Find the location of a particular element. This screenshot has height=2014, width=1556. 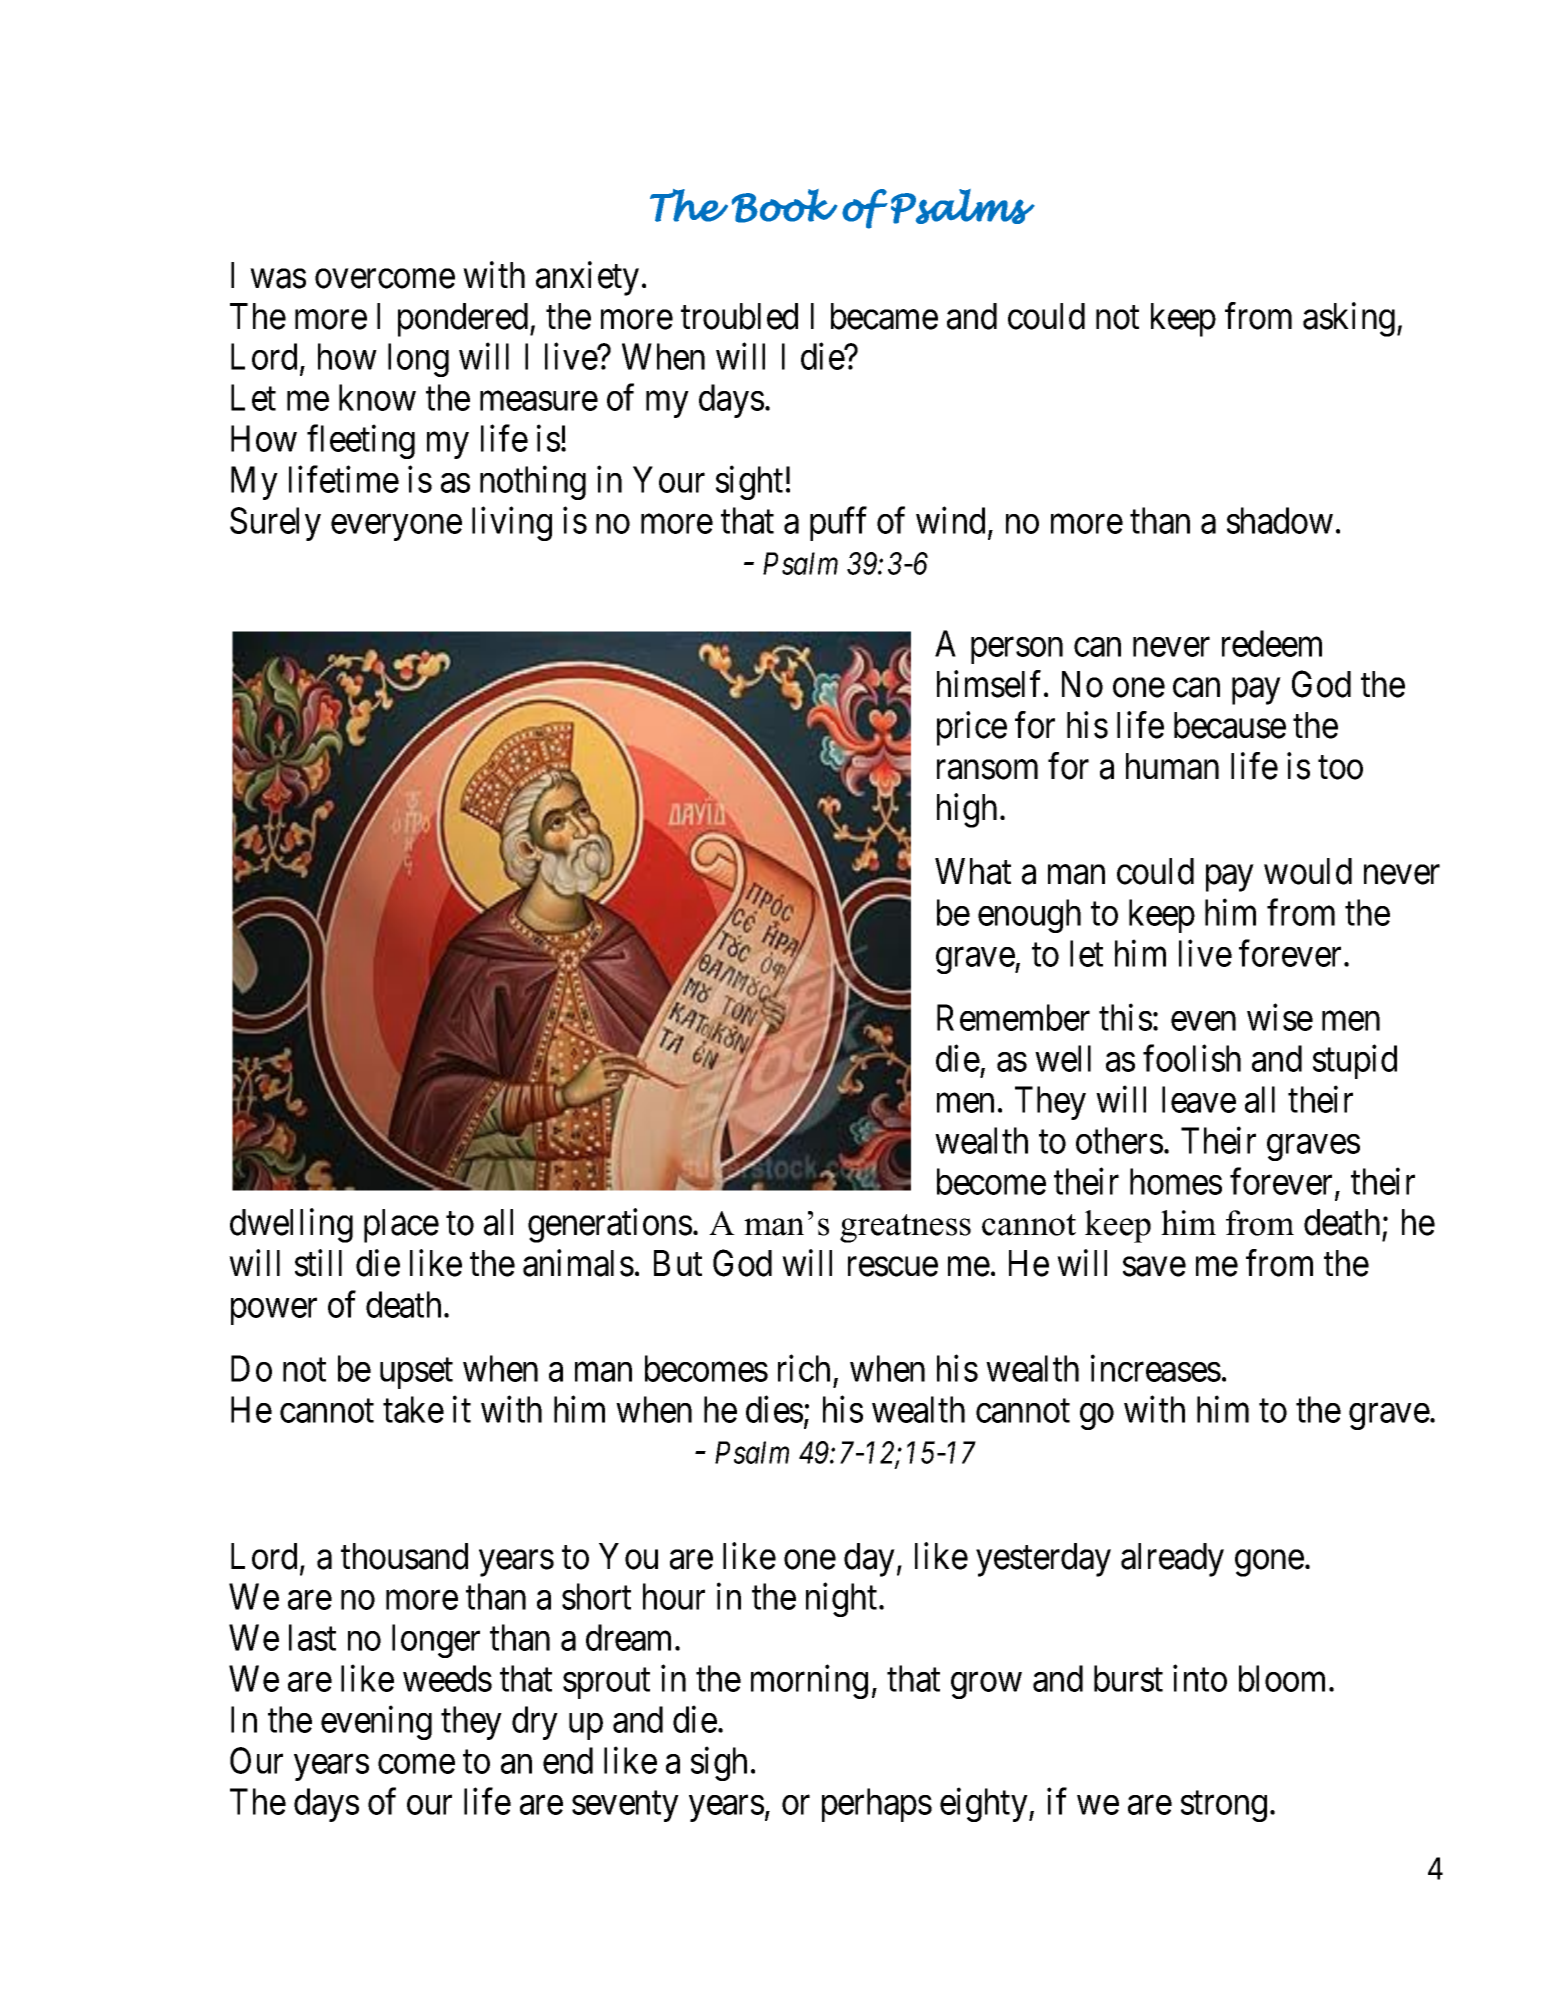

place is located at coordinates (401, 1226).
